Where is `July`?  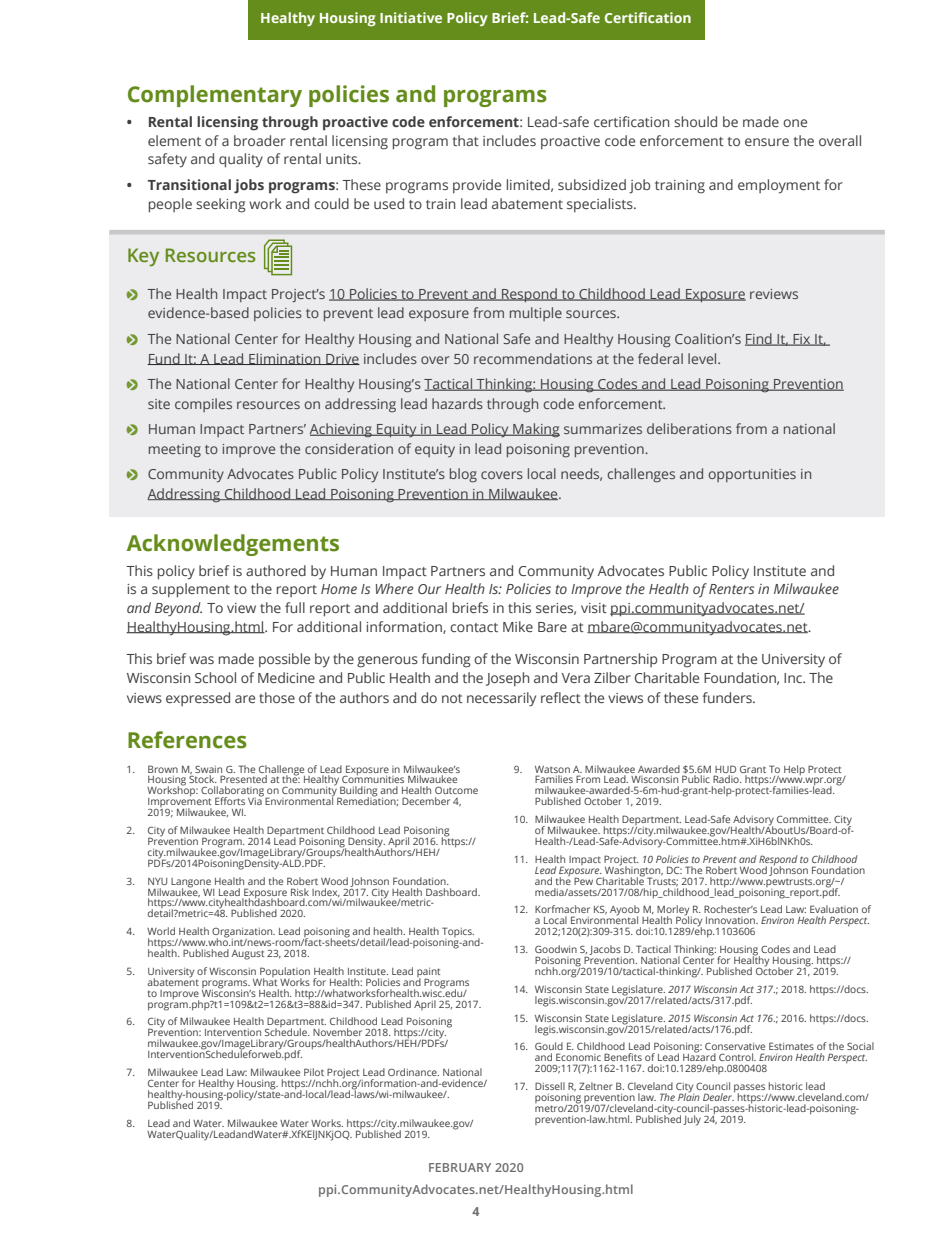
July is located at coordinates (692, 1120).
